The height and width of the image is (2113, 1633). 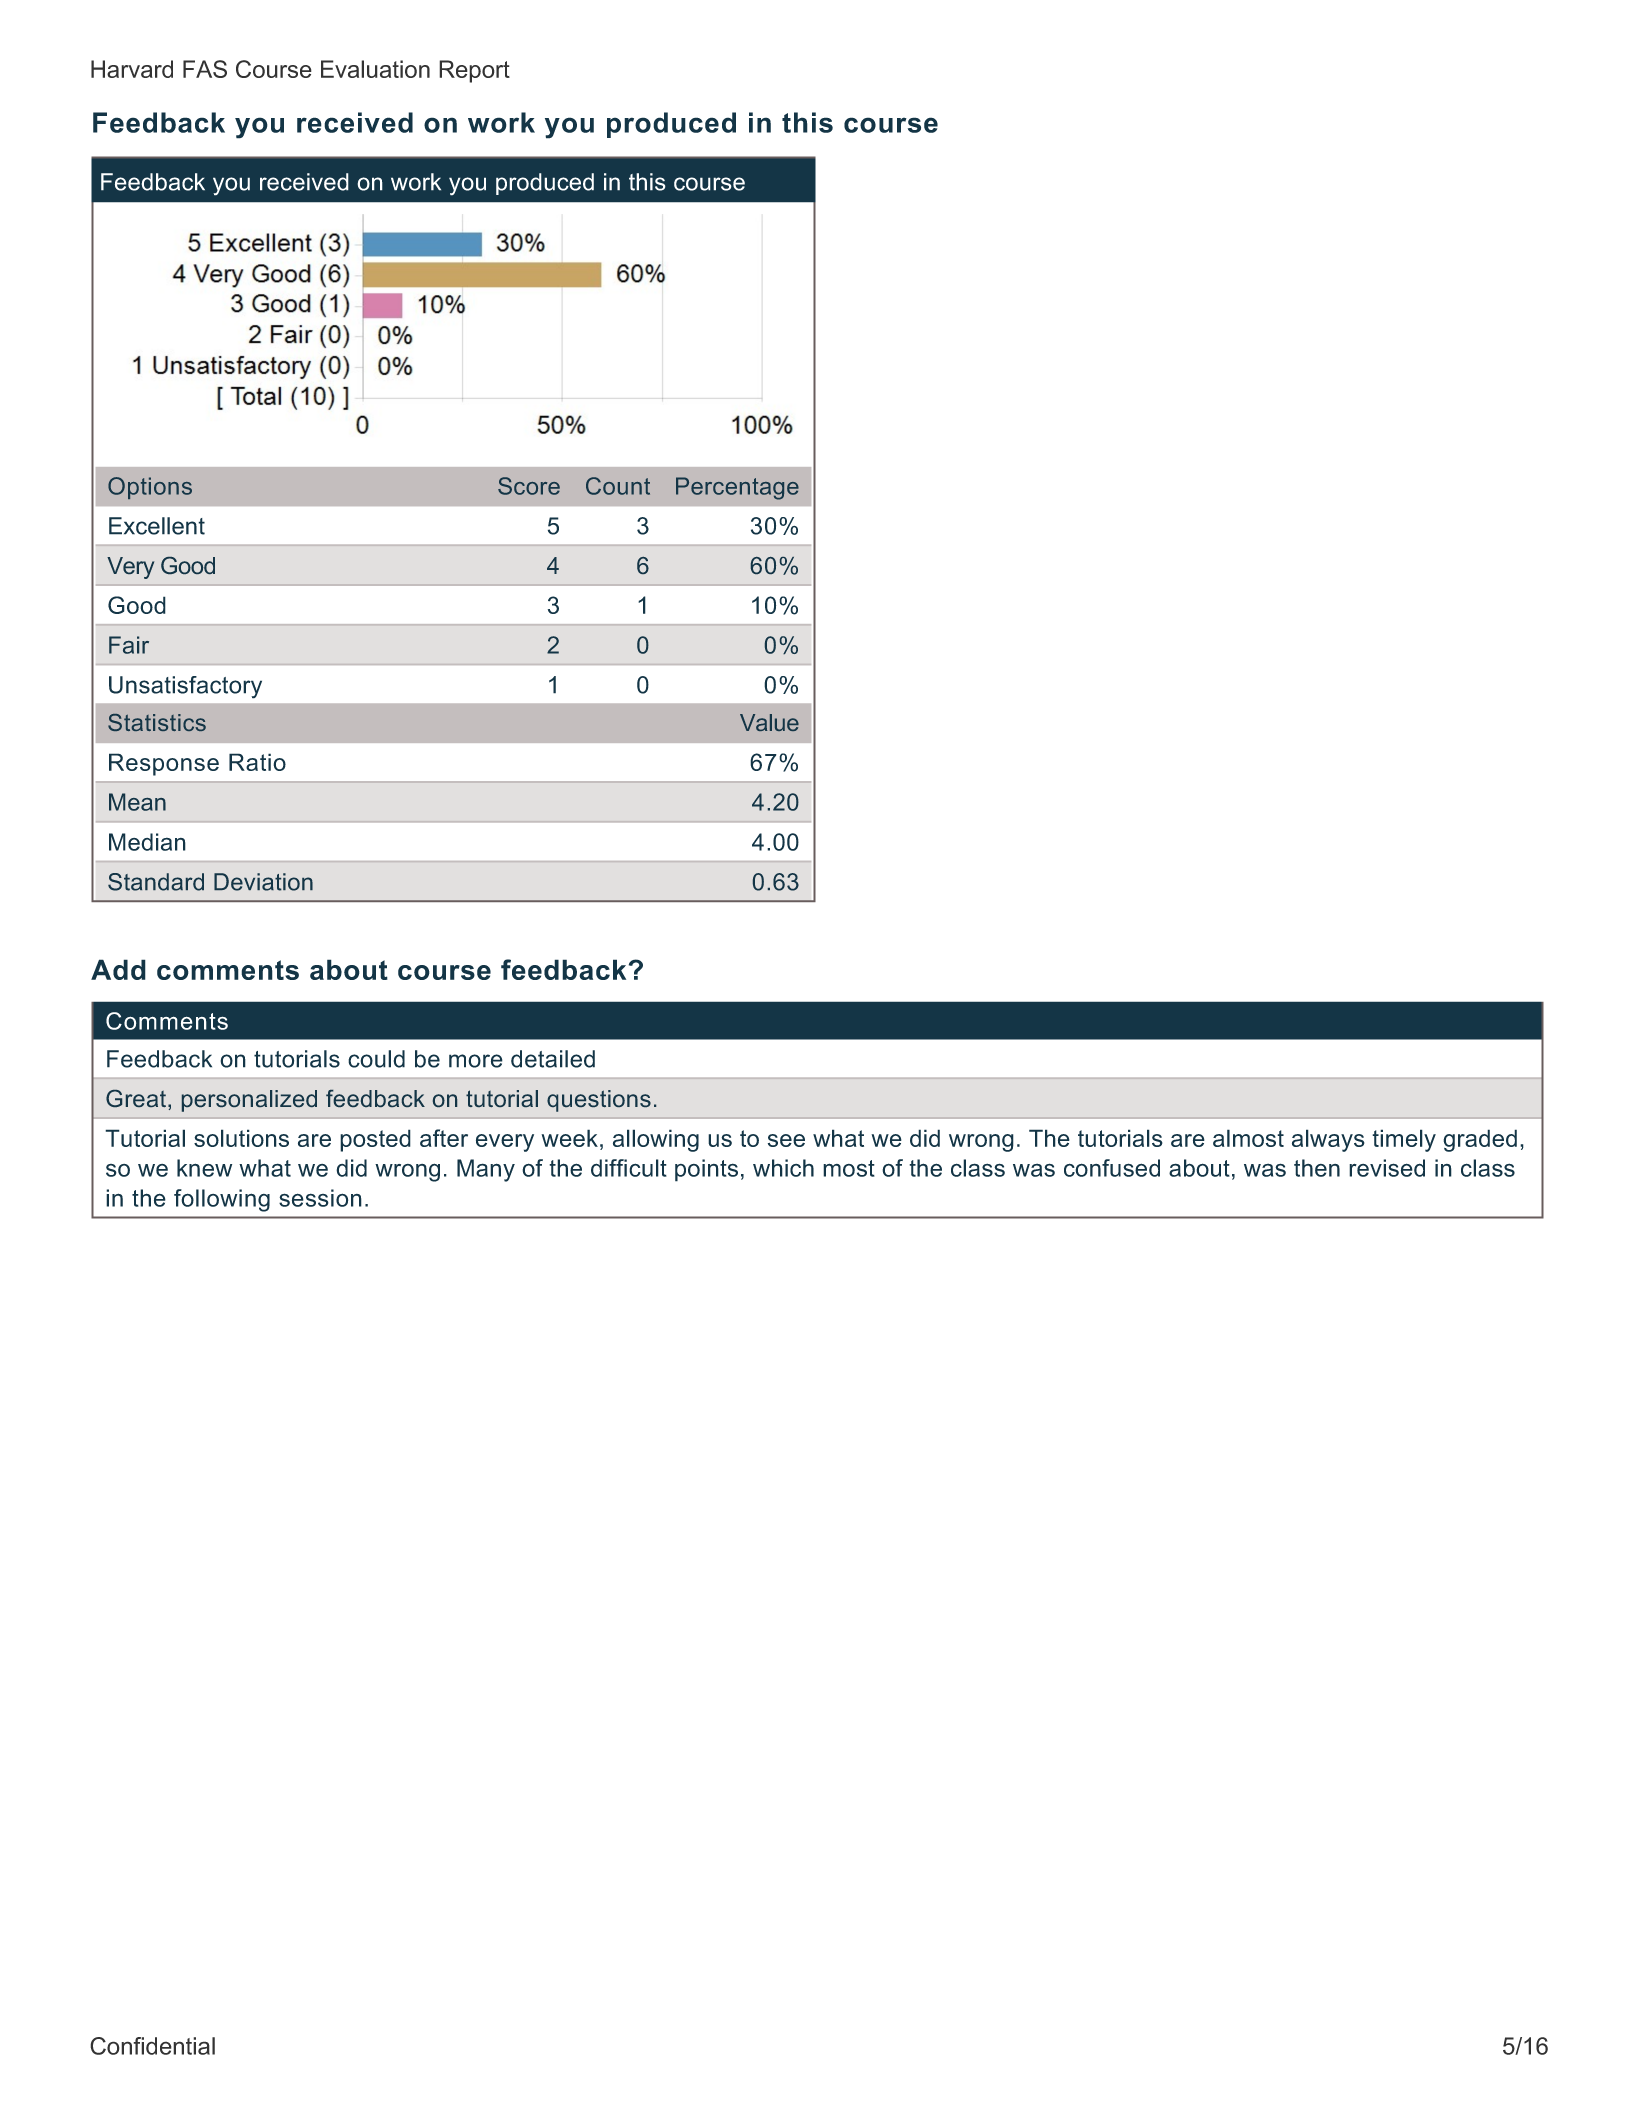 I want to click on which, so click(x=783, y=1168).
